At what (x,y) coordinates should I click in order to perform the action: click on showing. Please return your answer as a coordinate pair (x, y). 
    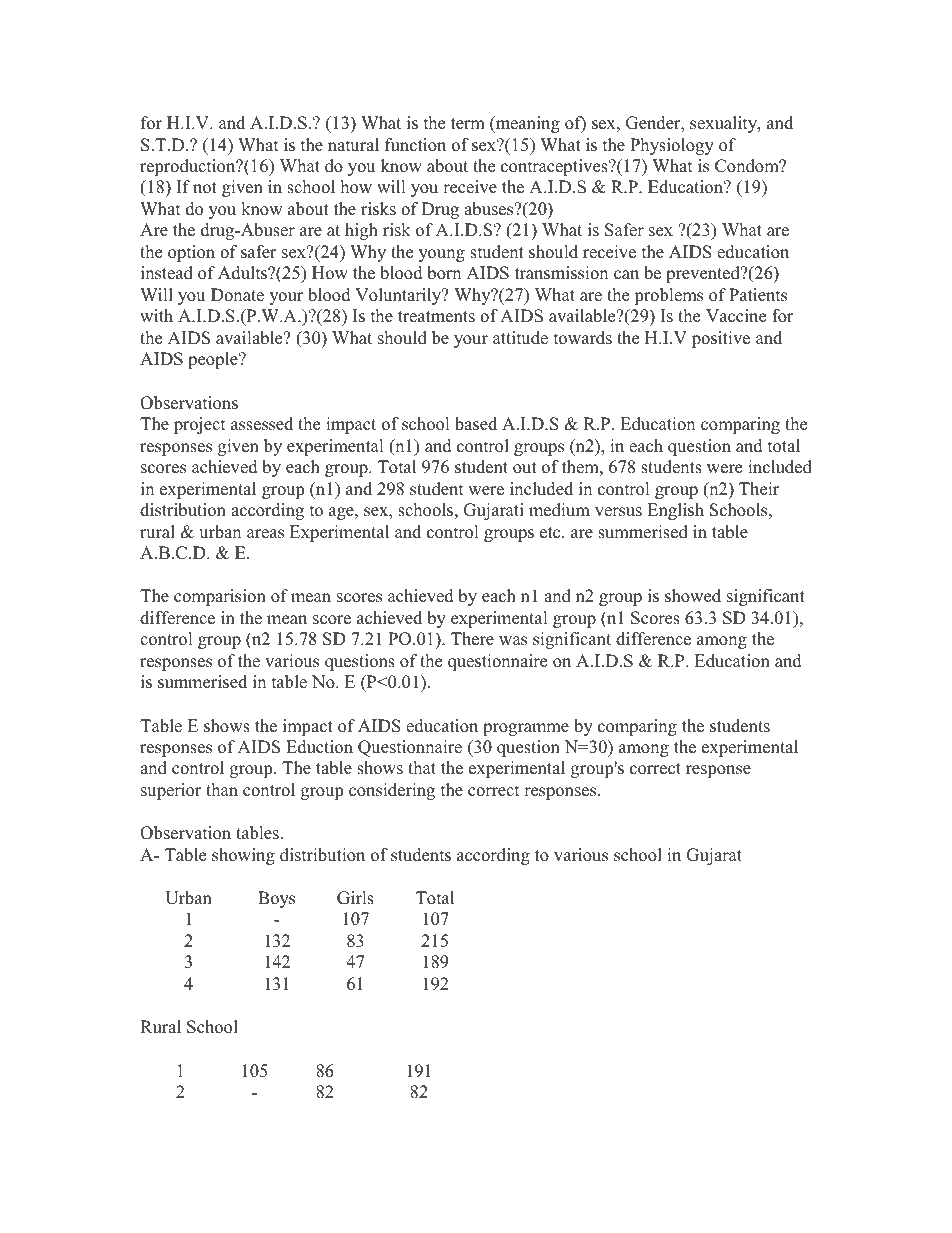
    Looking at the image, I should click on (243, 856).
